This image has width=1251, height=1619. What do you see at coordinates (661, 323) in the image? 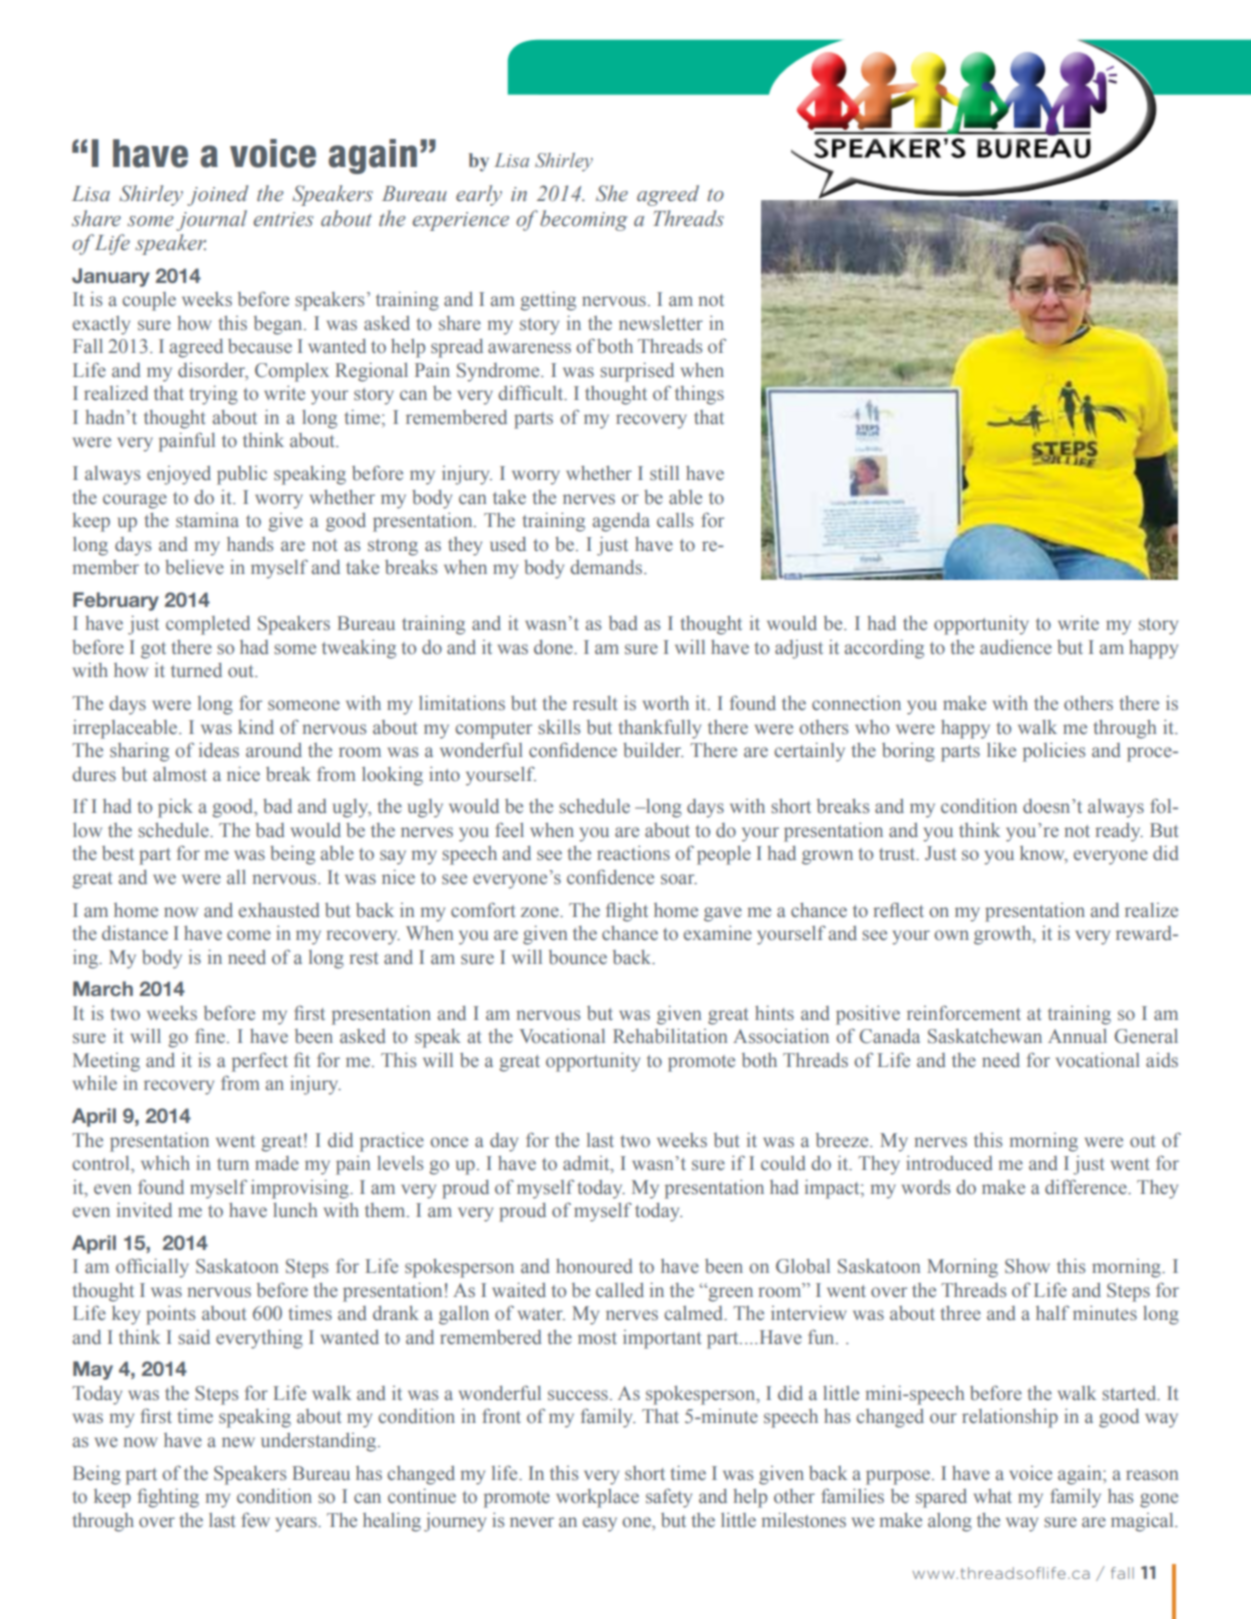
I see `newsletter` at bounding box center [661, 323].
